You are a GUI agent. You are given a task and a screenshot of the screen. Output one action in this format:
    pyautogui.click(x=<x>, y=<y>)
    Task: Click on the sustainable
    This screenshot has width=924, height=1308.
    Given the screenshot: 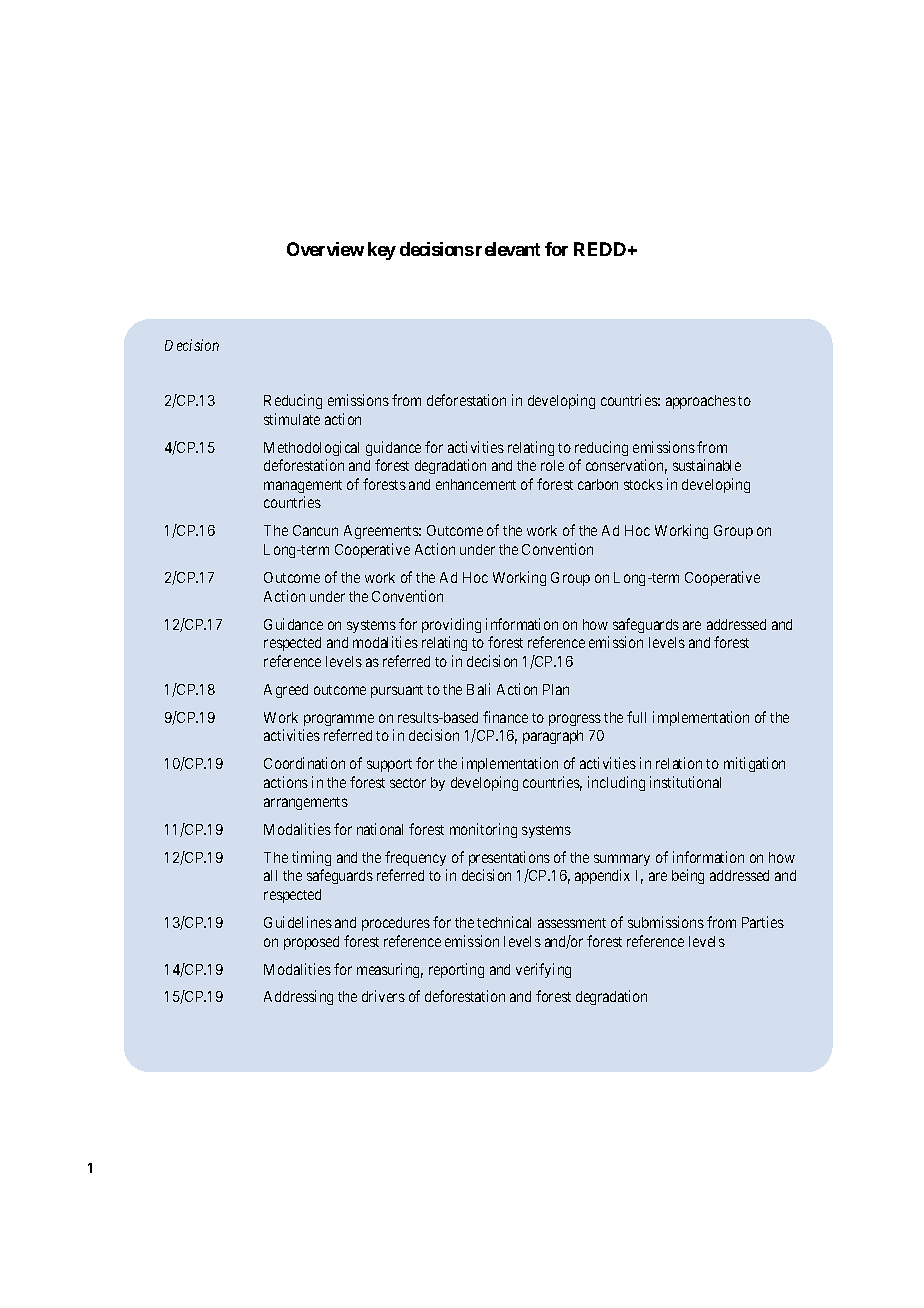 What is the action you would take?
    pyautogui.click(x=707, y=465)
